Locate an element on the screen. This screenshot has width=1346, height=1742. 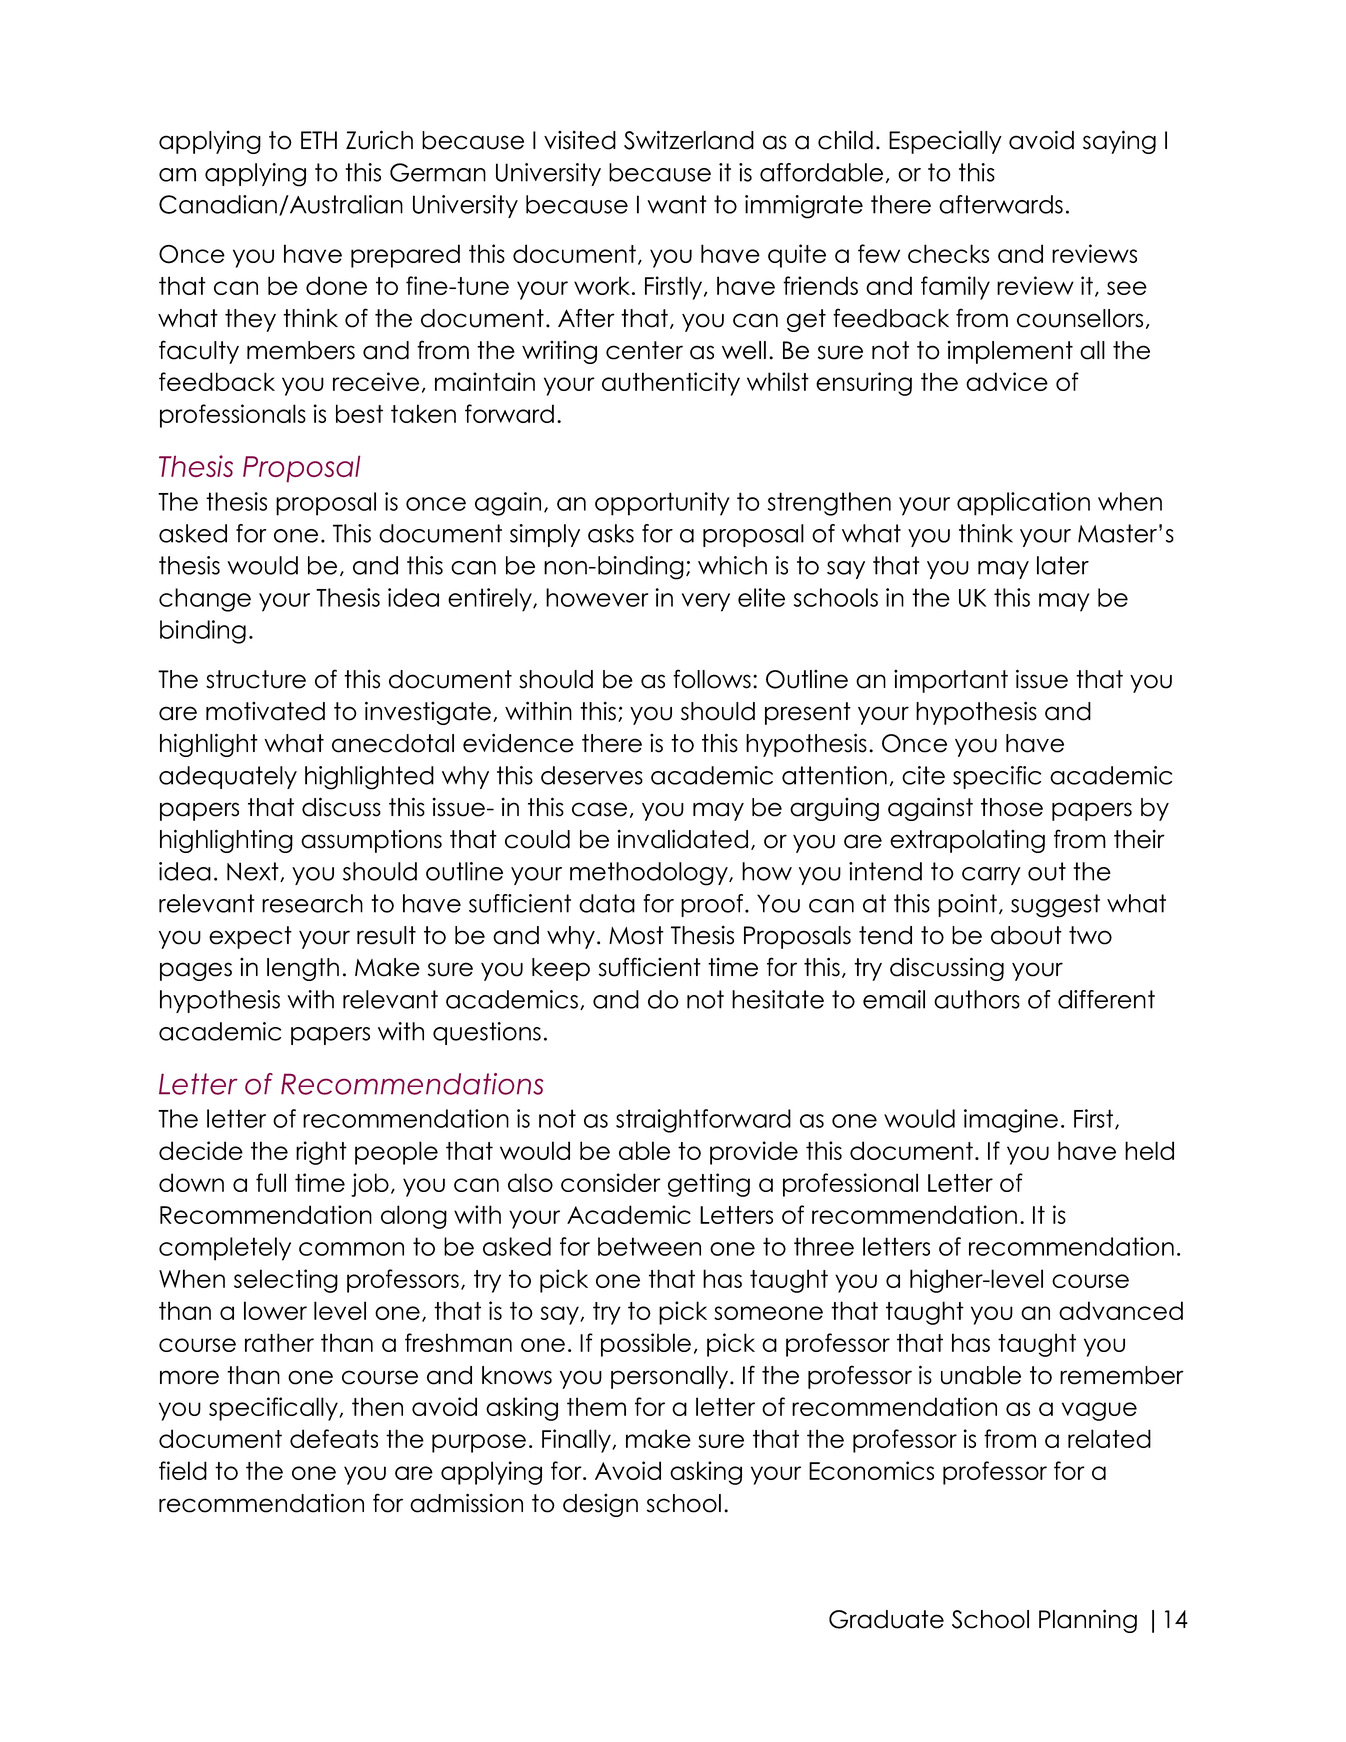
design is located at coordinates (600, 1505).
